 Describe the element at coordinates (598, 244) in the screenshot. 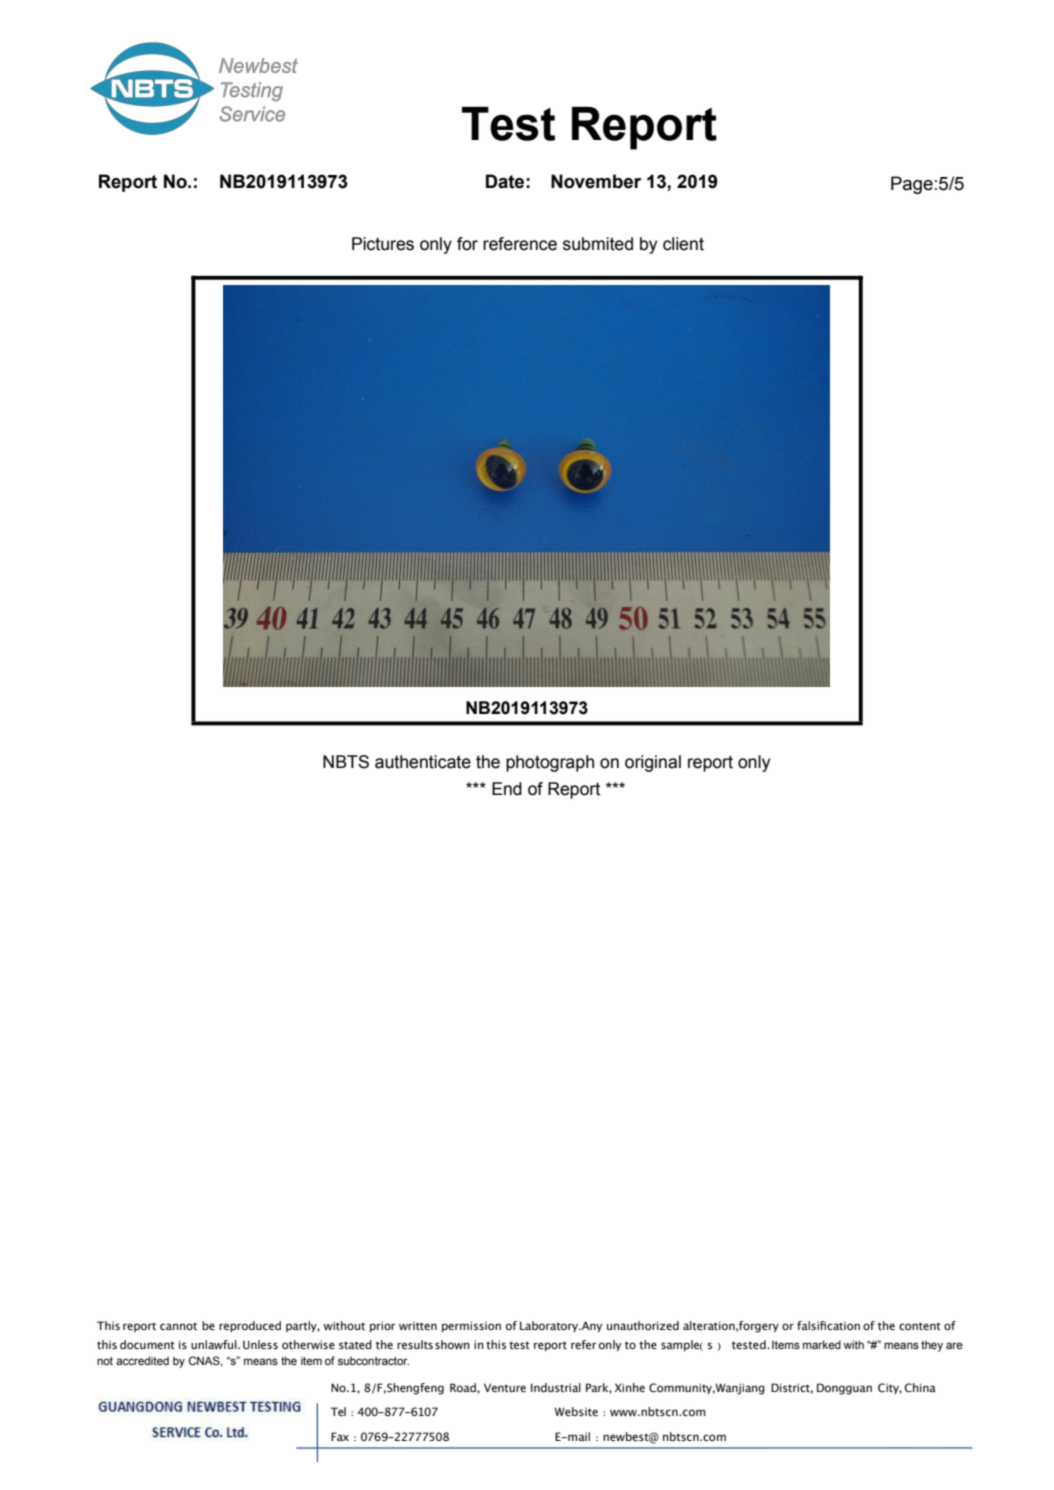

I see `submited` at that location.
